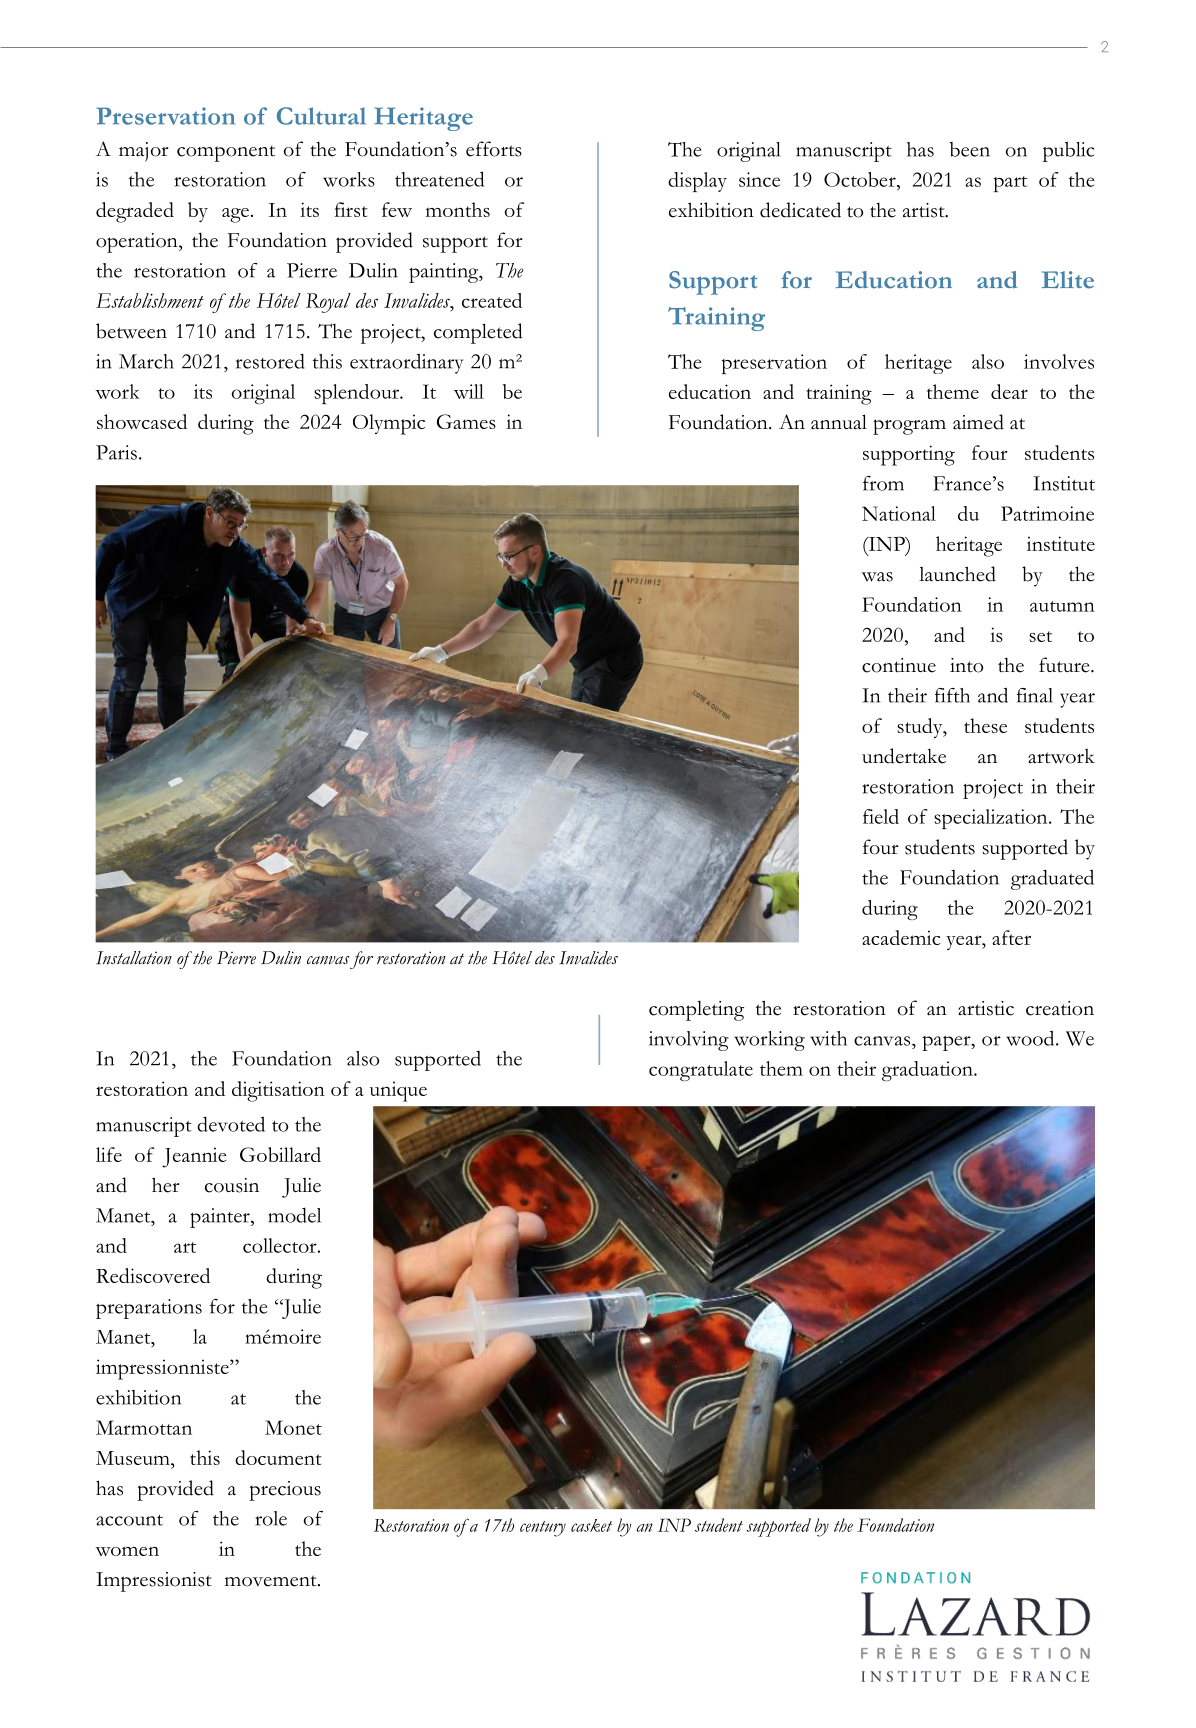 The width and height of the page is (1196, 1728). I want to click on Games, so click(466, 421).
